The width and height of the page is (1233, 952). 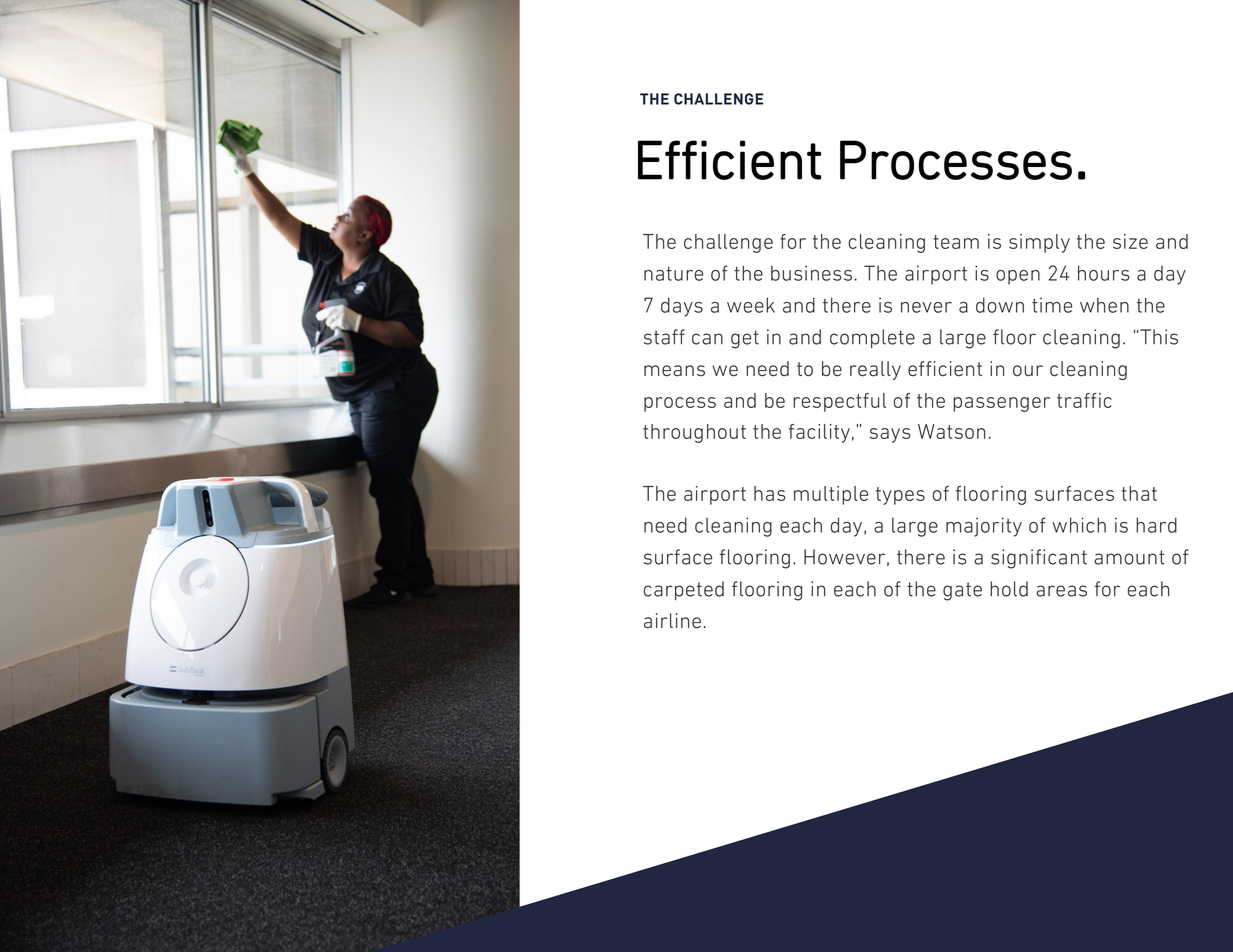 I want to click on team, so click(x=956, y=242).
